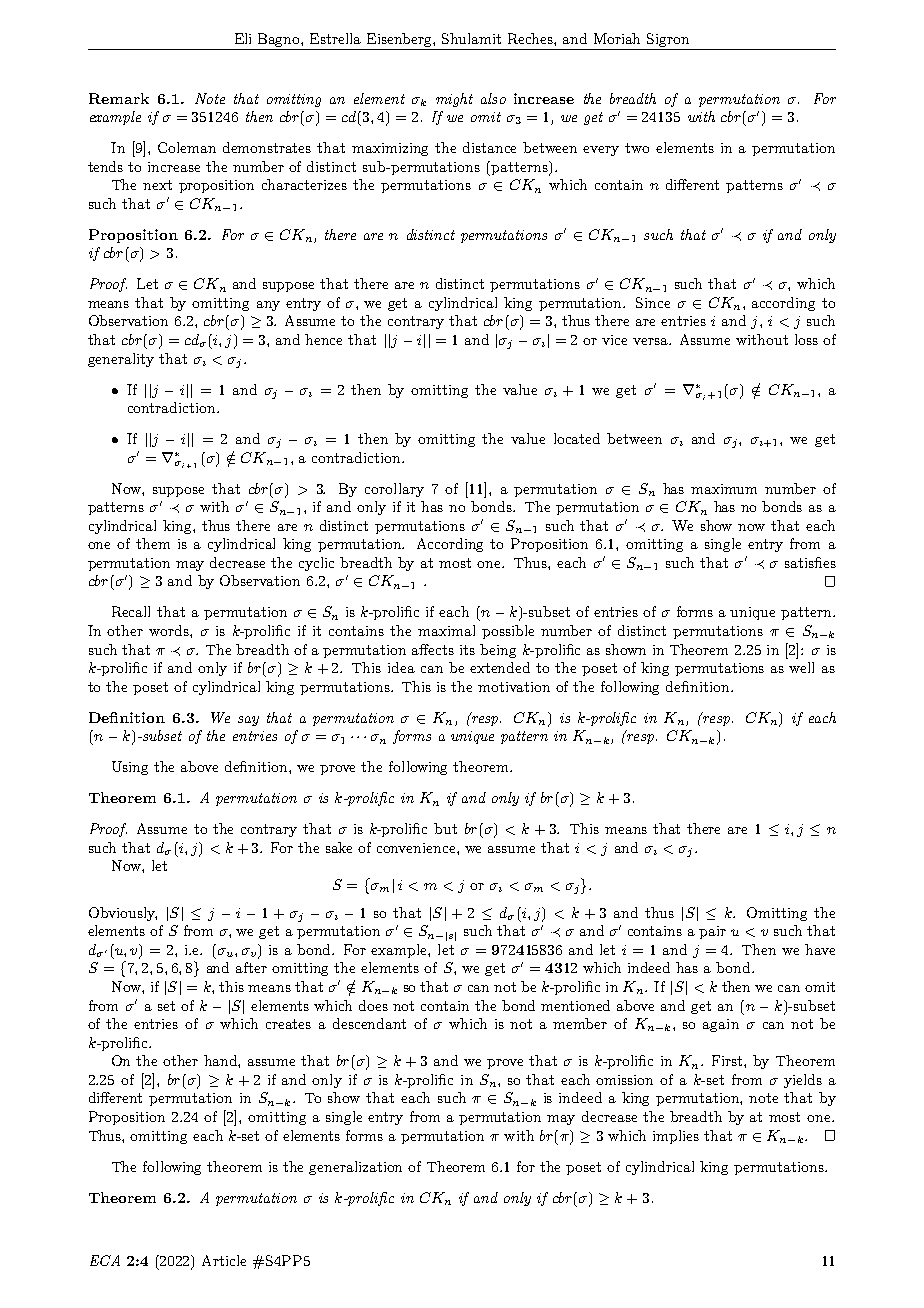 Image resolution: width=924 pixels, height=1308 pixels. What do you see at coordinates (170, 630) in the page?
I see `words` at bounding box center [170, 630].
